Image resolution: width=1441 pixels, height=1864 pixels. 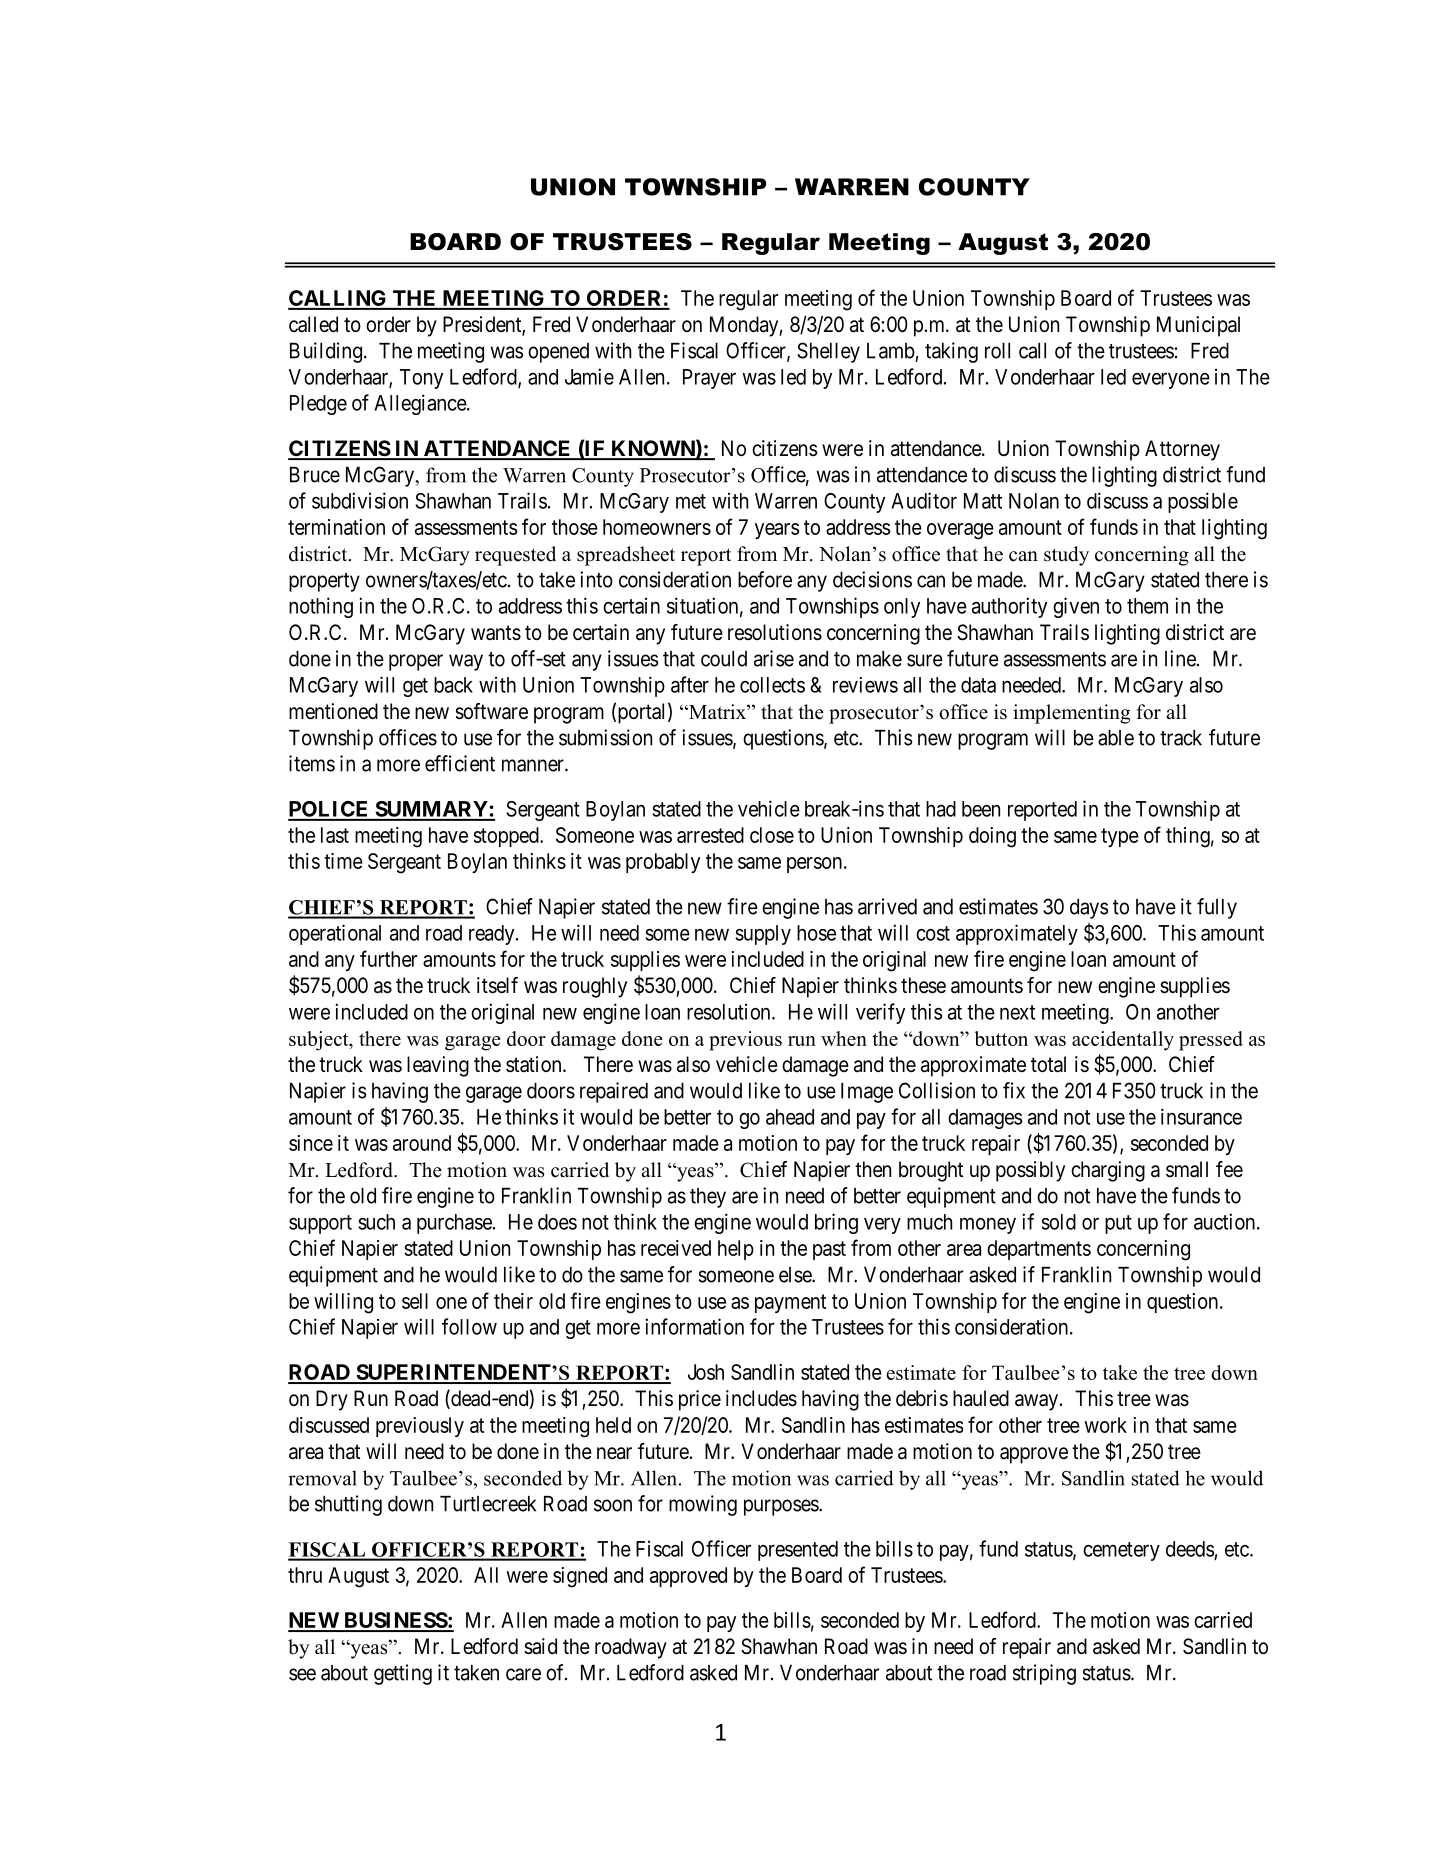 What do you see at coordinates (736, 1250) in the screenshot?
I see `help` at bounding box center [736, 1250].
